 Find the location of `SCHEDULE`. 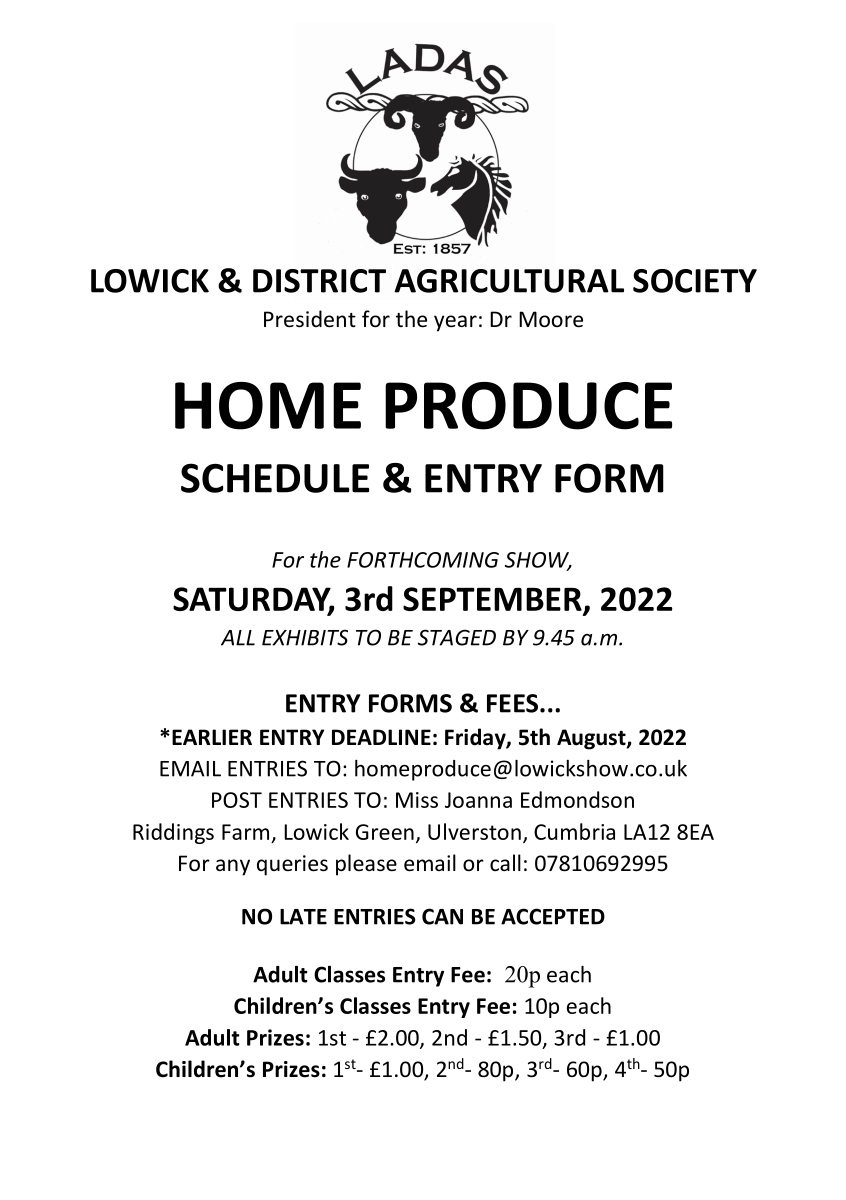

SCHEDULE is located at coordinates (275, 478).
